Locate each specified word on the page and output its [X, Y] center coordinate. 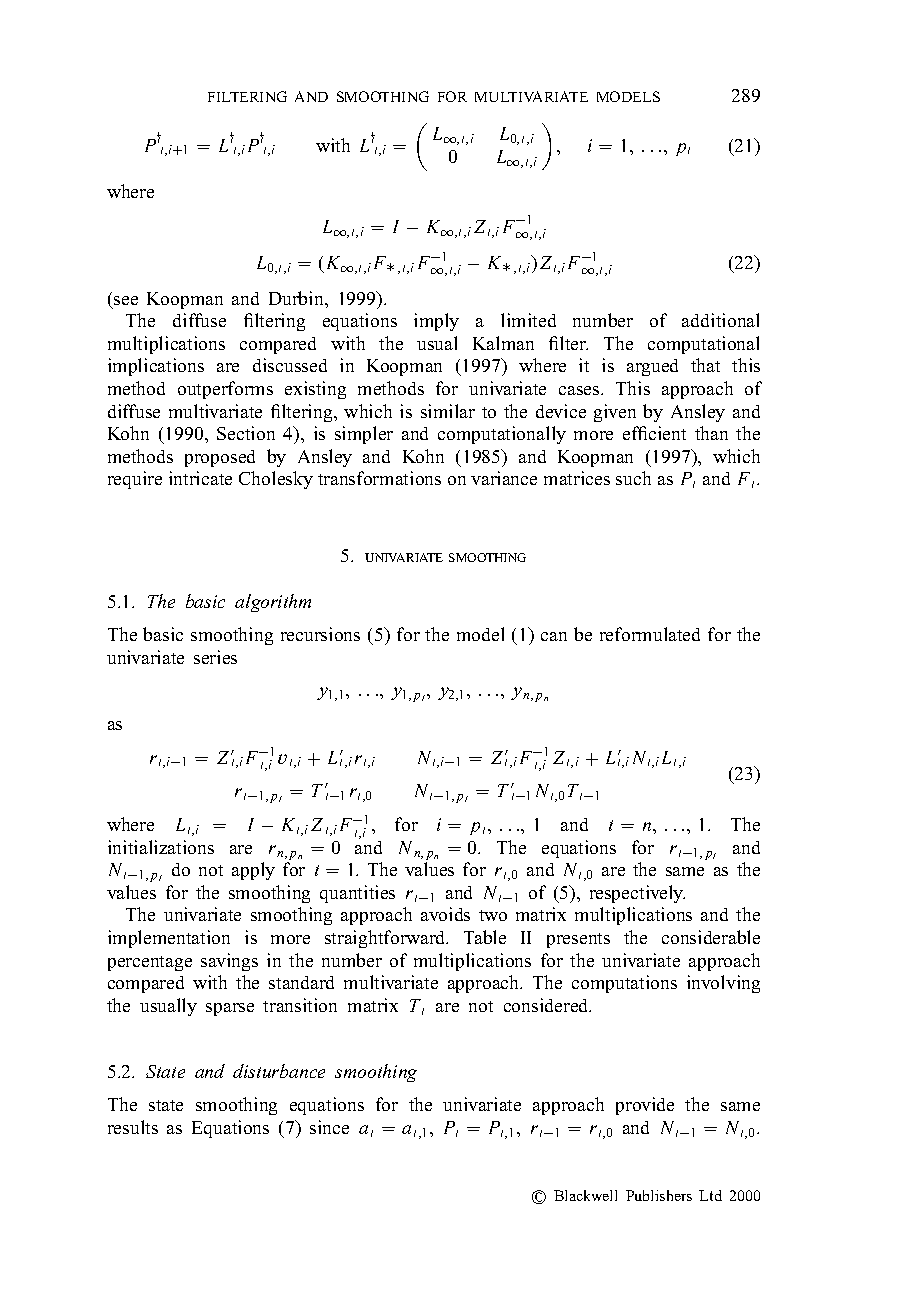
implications [156, 367]
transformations [379, 478]
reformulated [650, 634]
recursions [320, 634]
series [215, 657]
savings [229, 962]
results [133, 1127]
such [633, 478]
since [329, 1127]
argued [652, 367]
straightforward [386, 939]
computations [624, 984]
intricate [200, 478]
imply [436, 322]
